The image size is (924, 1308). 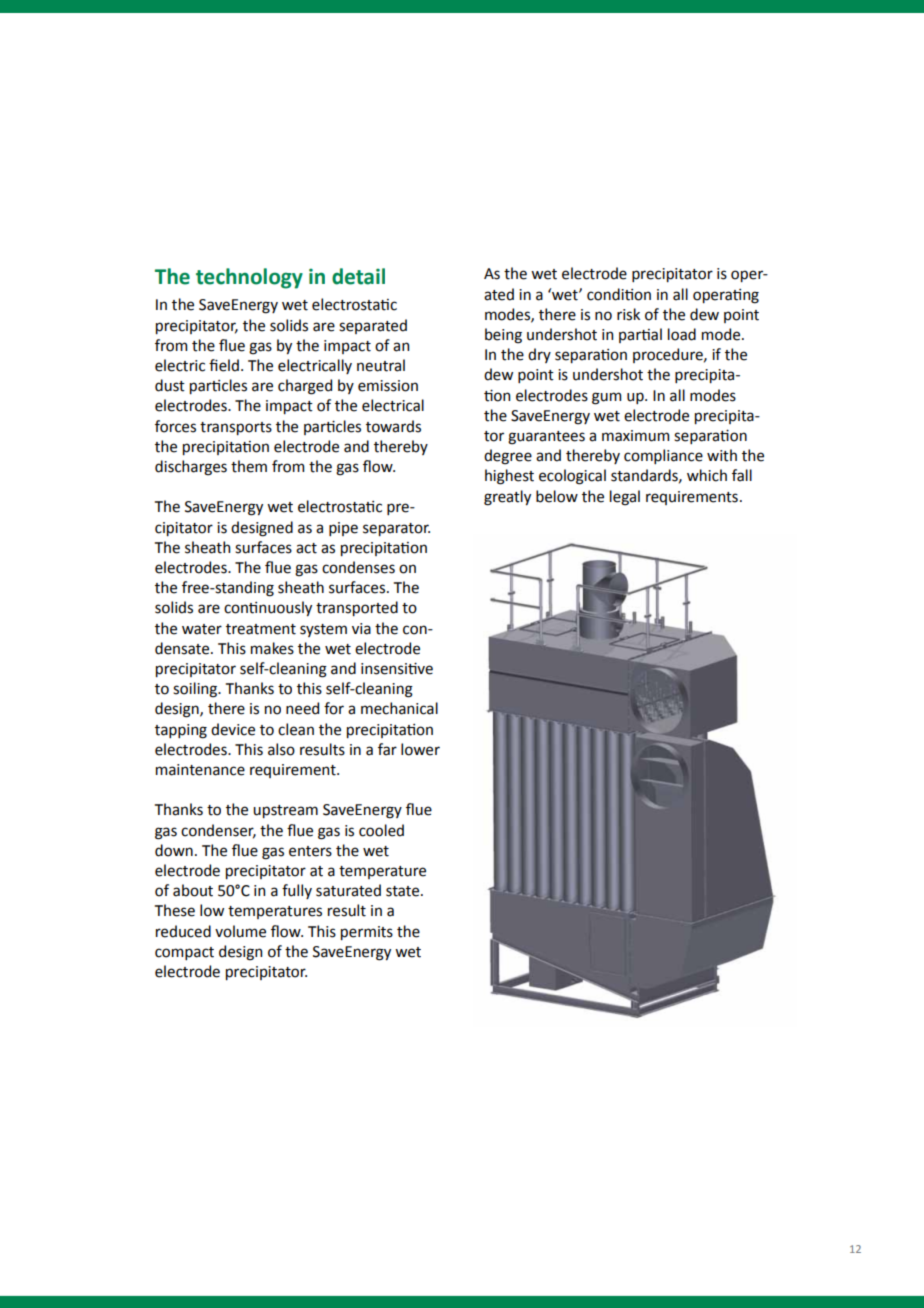 I want to click on legal, so click(x=625, y=498).
